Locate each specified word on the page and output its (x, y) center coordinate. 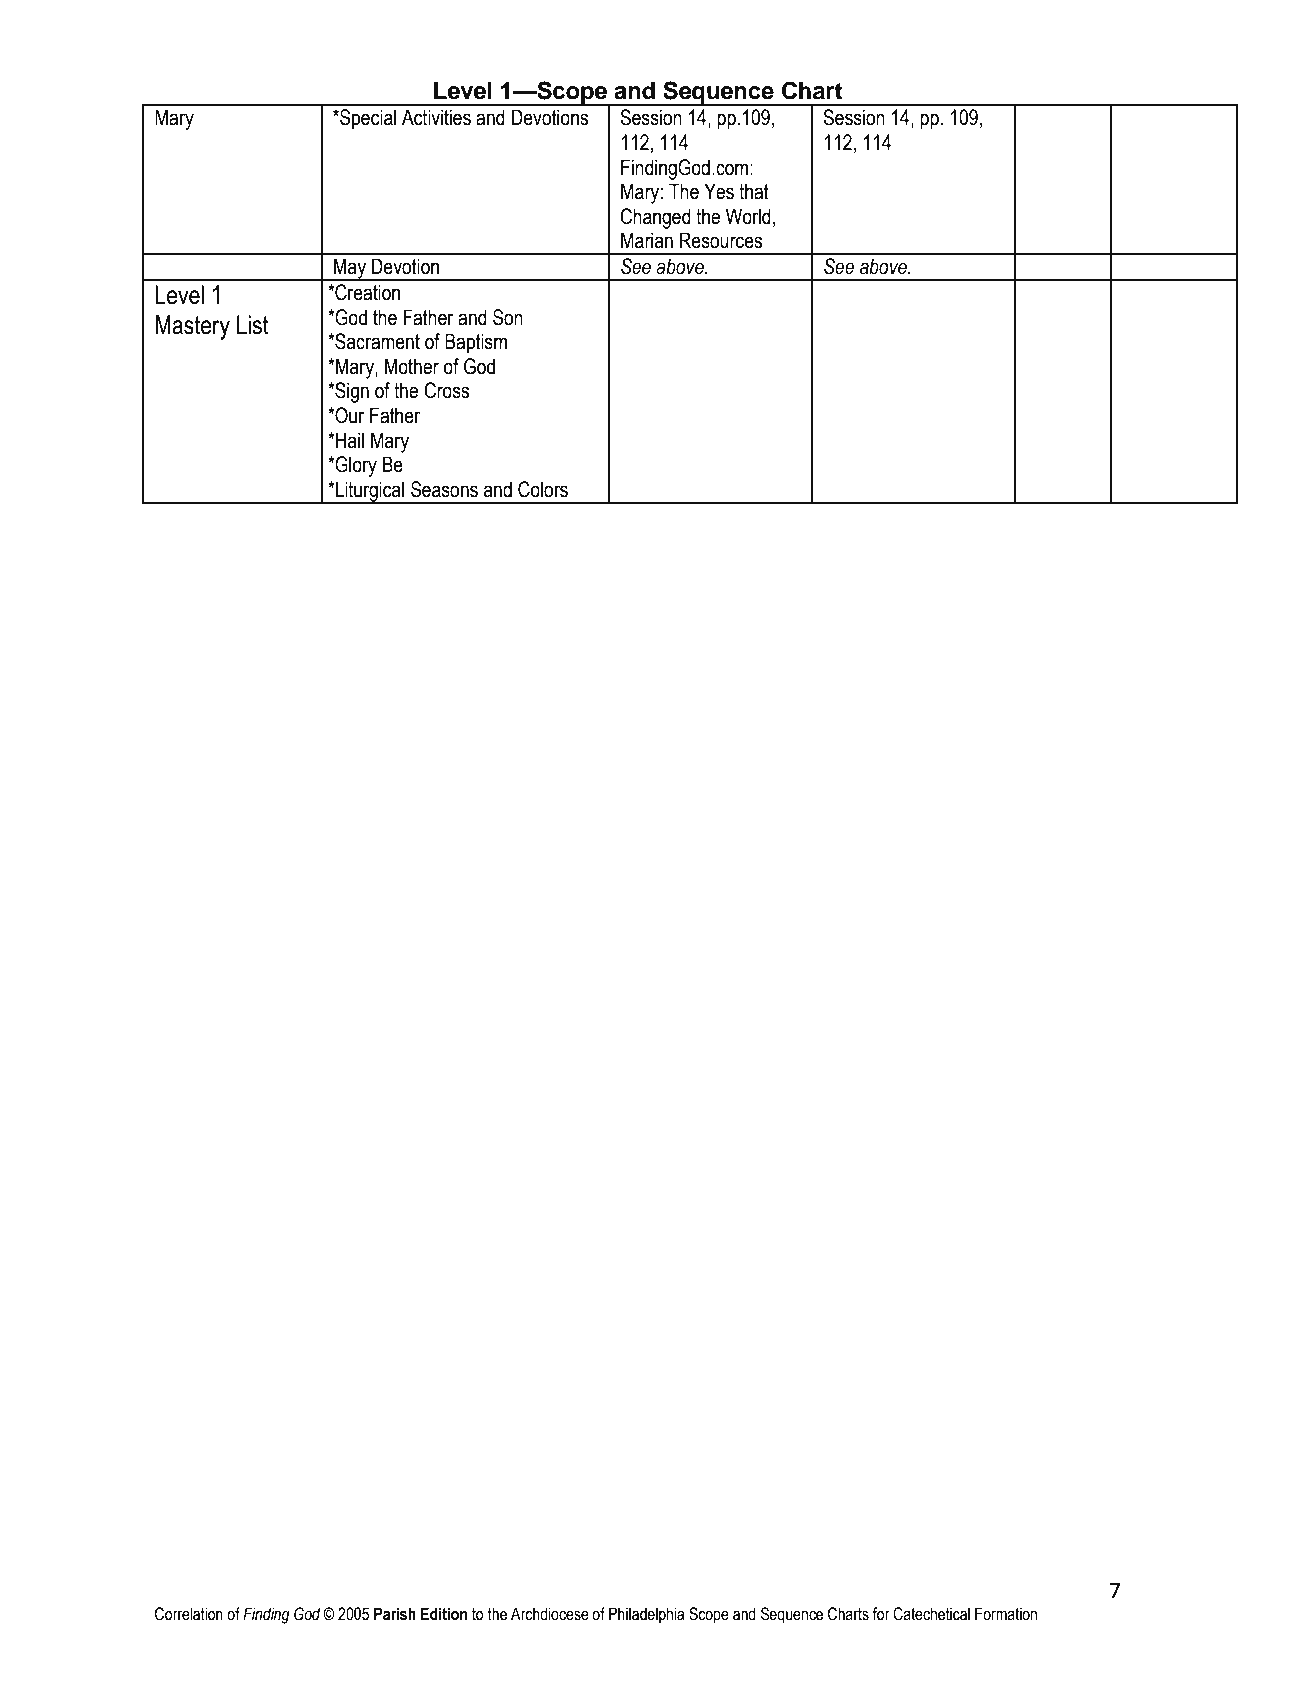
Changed (655, 218)
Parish (395, 1614)
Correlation (189, 1614)
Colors (543, 489)
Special (367, 119)
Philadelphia (647, 1615)
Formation (1006, 1614)
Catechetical (931, 1614)
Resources (721, 240)
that (754, 191)
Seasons (444, 489)
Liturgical (370, 492)
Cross (446, 390)
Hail (350, 440)
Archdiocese (550, 1614)
